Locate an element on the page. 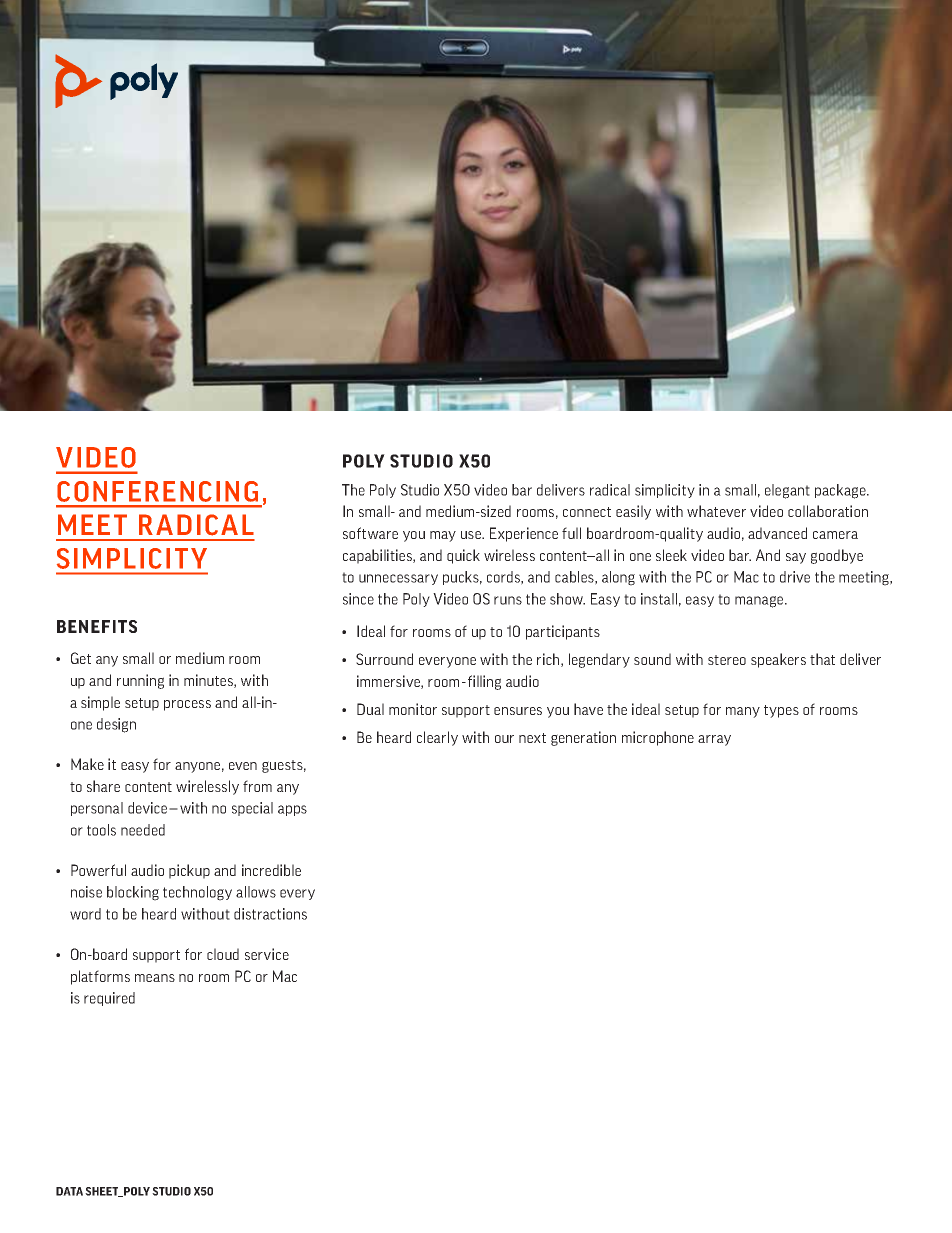 This image has width=952, height=1233. clearly is located at coordinates (437, 738).
